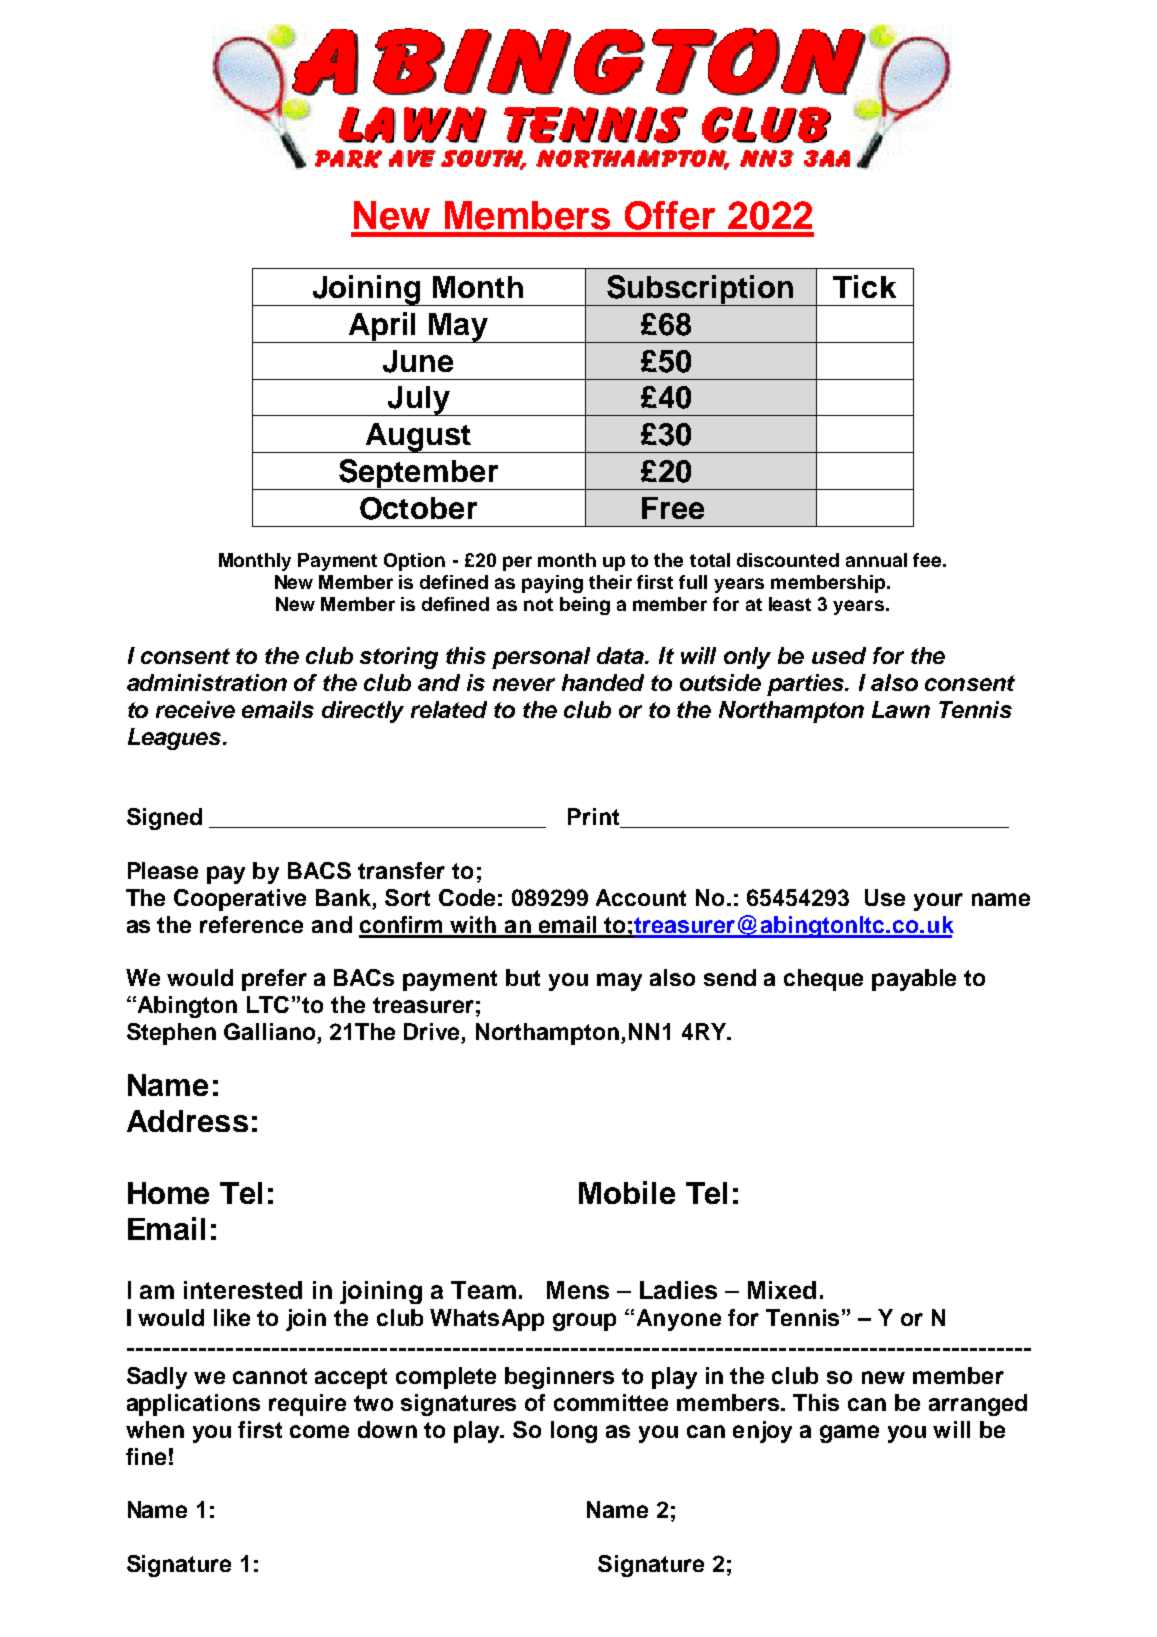  Describe the element at coordinates (849, 1434) in the page. I see `game` at that location.
